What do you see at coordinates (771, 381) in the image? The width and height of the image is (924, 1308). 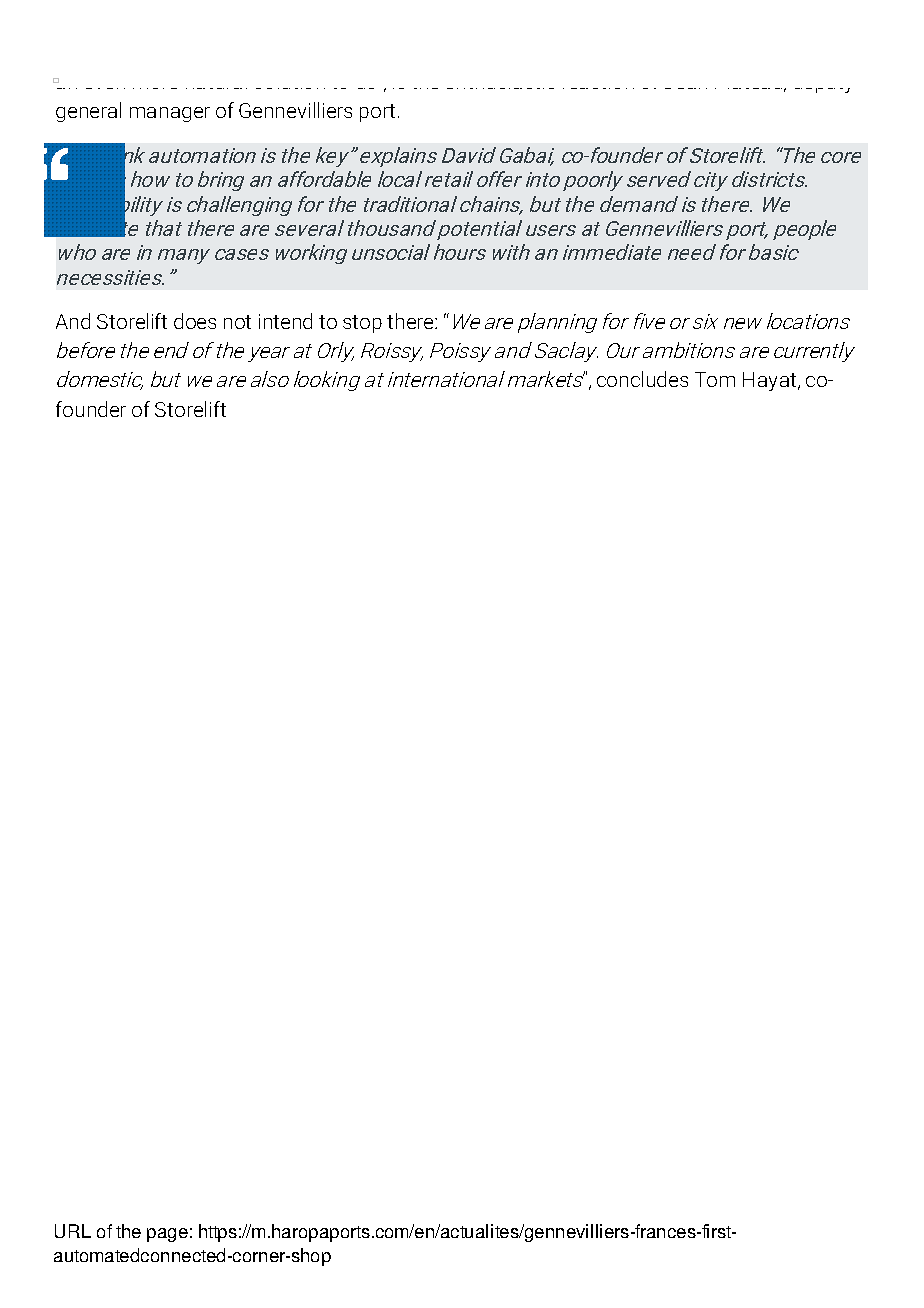 I see `Hayat` at bounding box center [771, 381].
